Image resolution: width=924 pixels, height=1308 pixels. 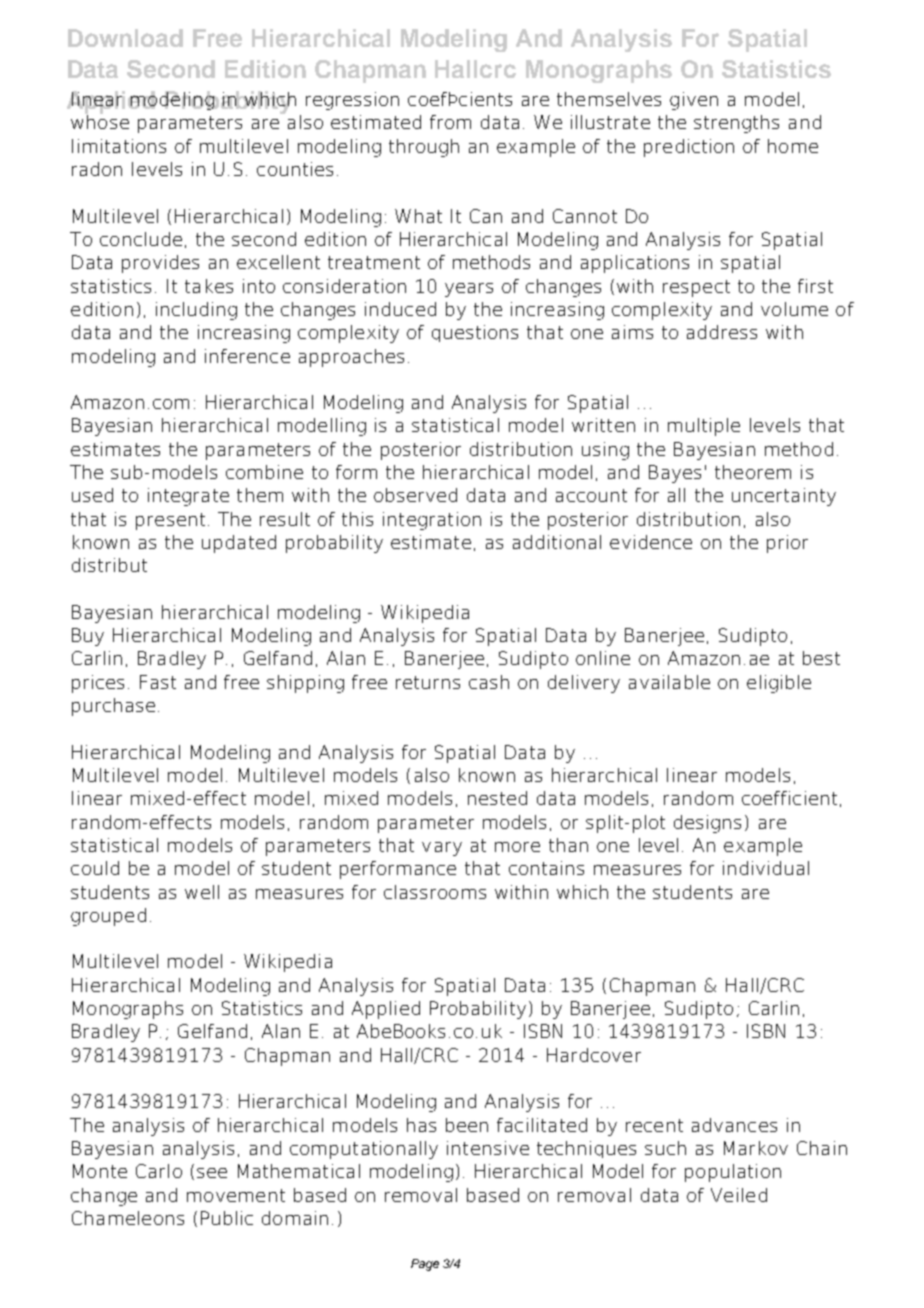 What do you see at coordinates (450, 122) in the page?
I see `from` at bounding box center [450, 122].
